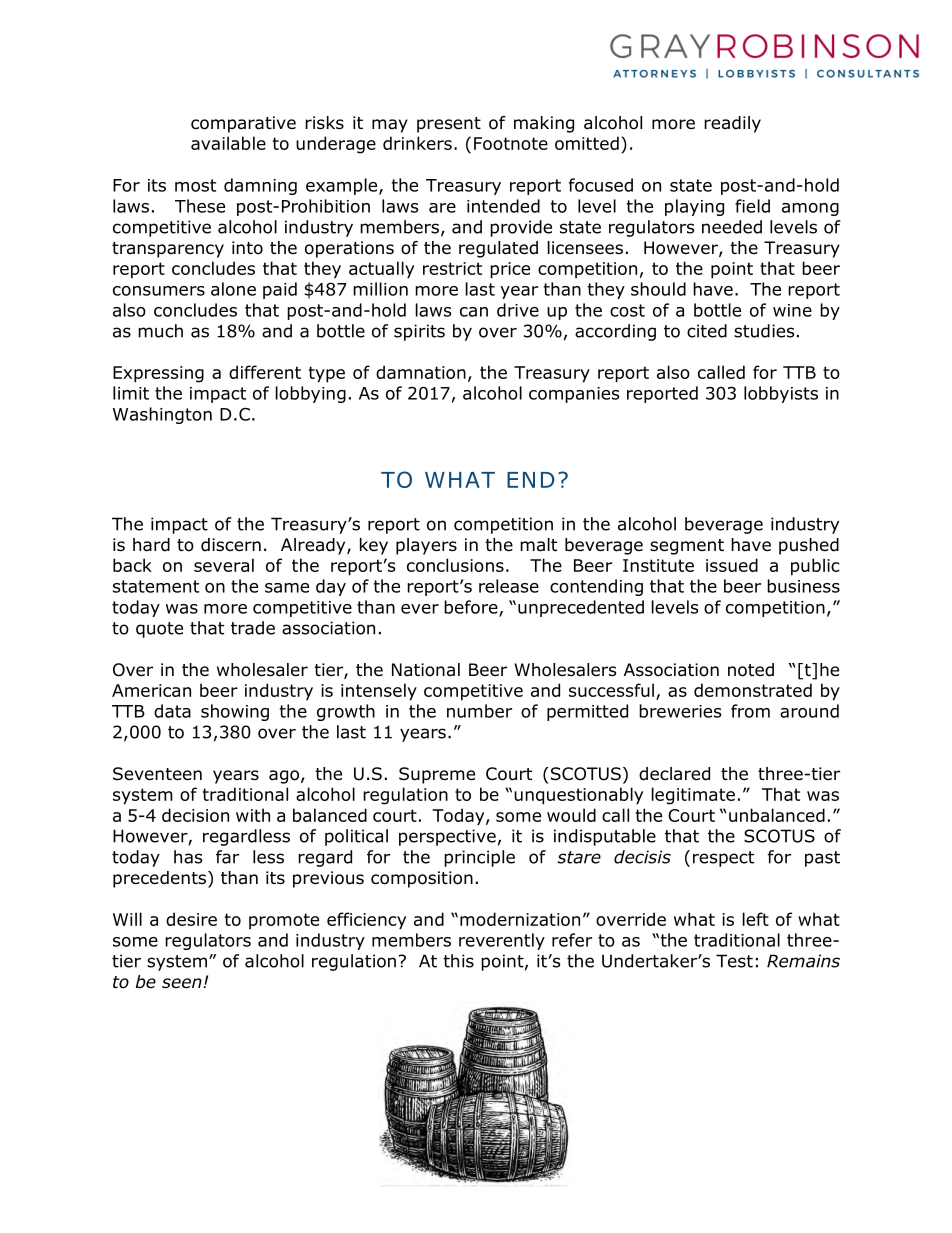  I want to click on declared, so click(674, 774).
